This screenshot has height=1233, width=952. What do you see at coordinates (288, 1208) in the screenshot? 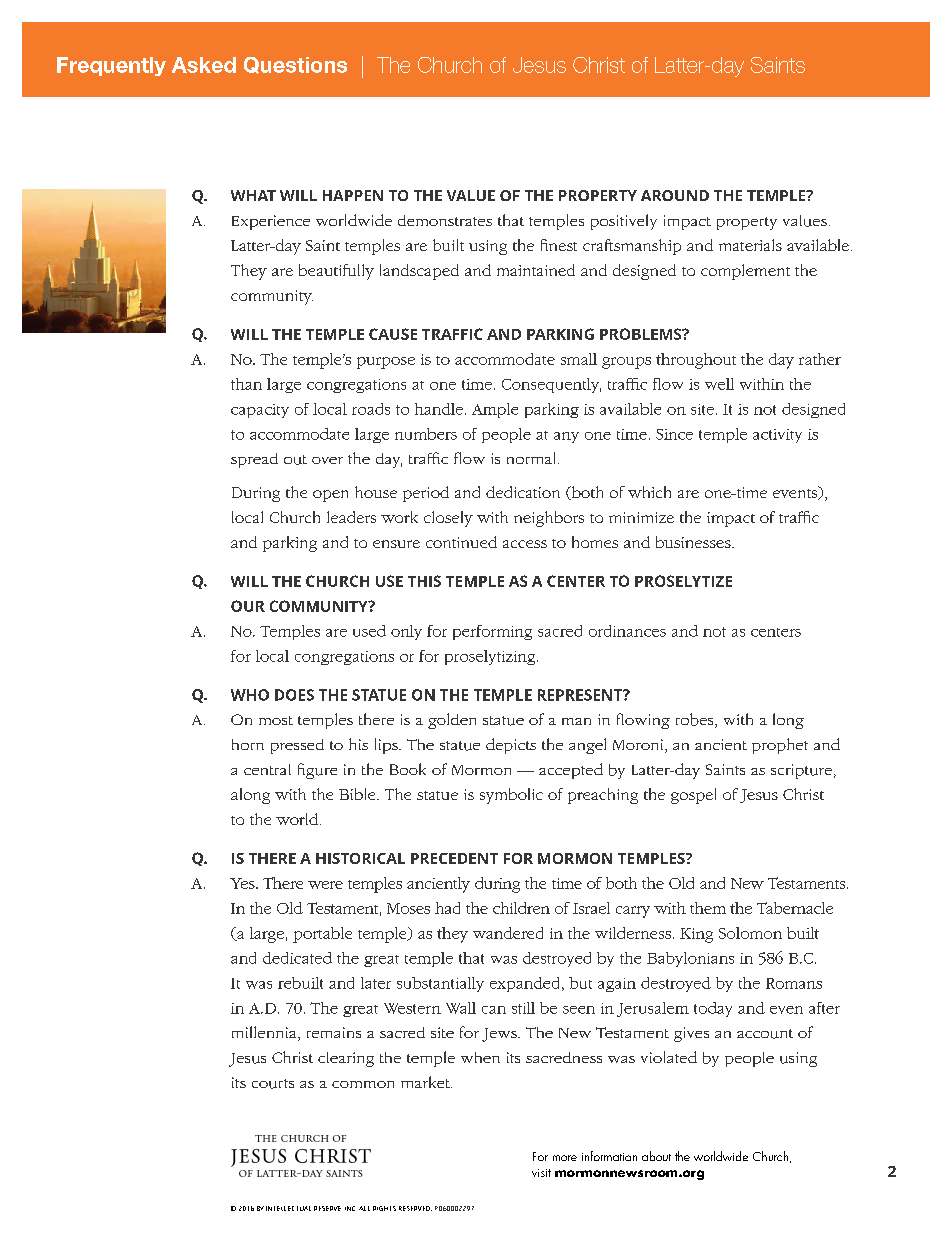
I see `INTELLECTUAL` at bounding box center [288, 1208].
